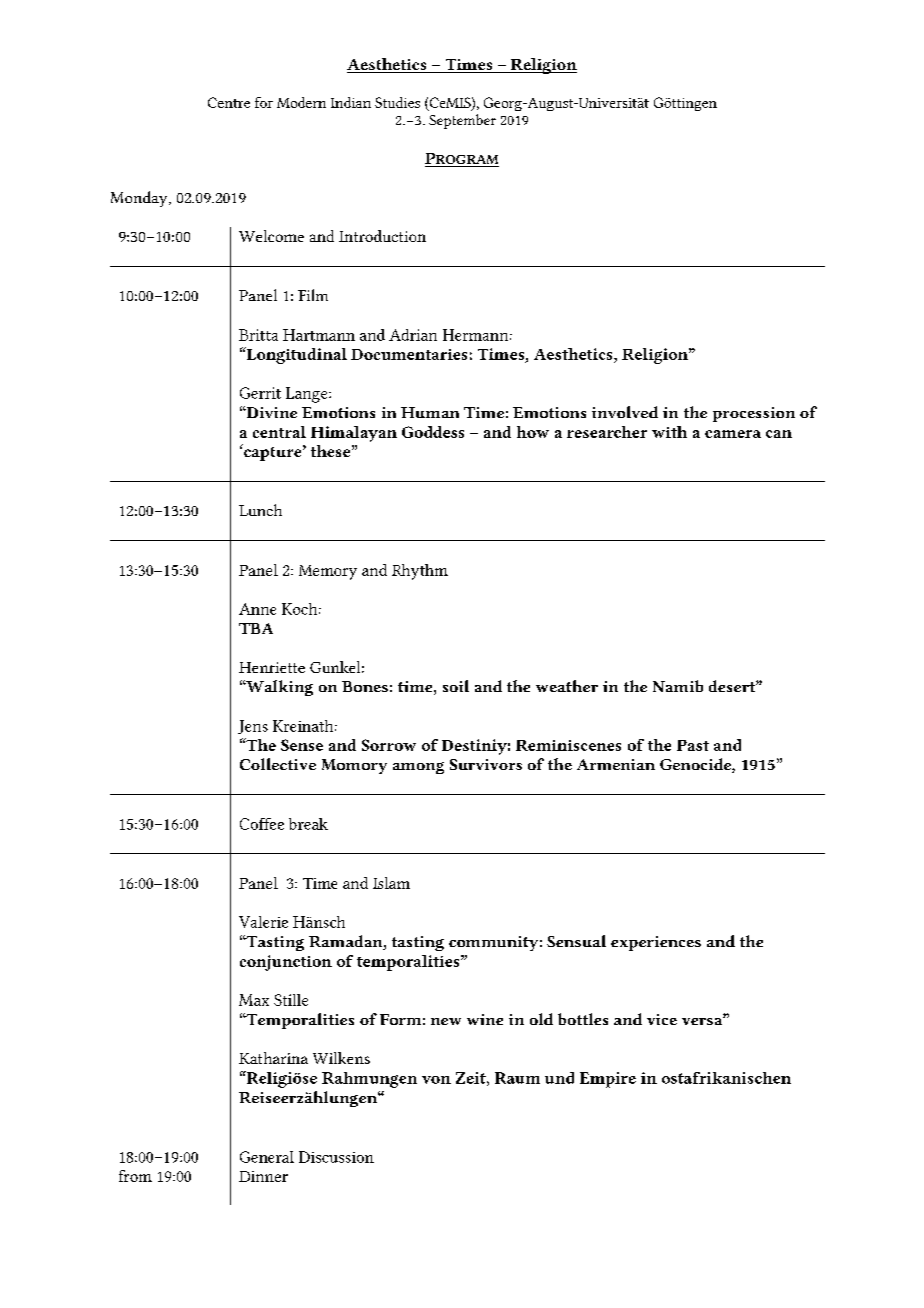  Describe the element at coordinates (263, 922) in the document. I see `Valerie` at that location.
